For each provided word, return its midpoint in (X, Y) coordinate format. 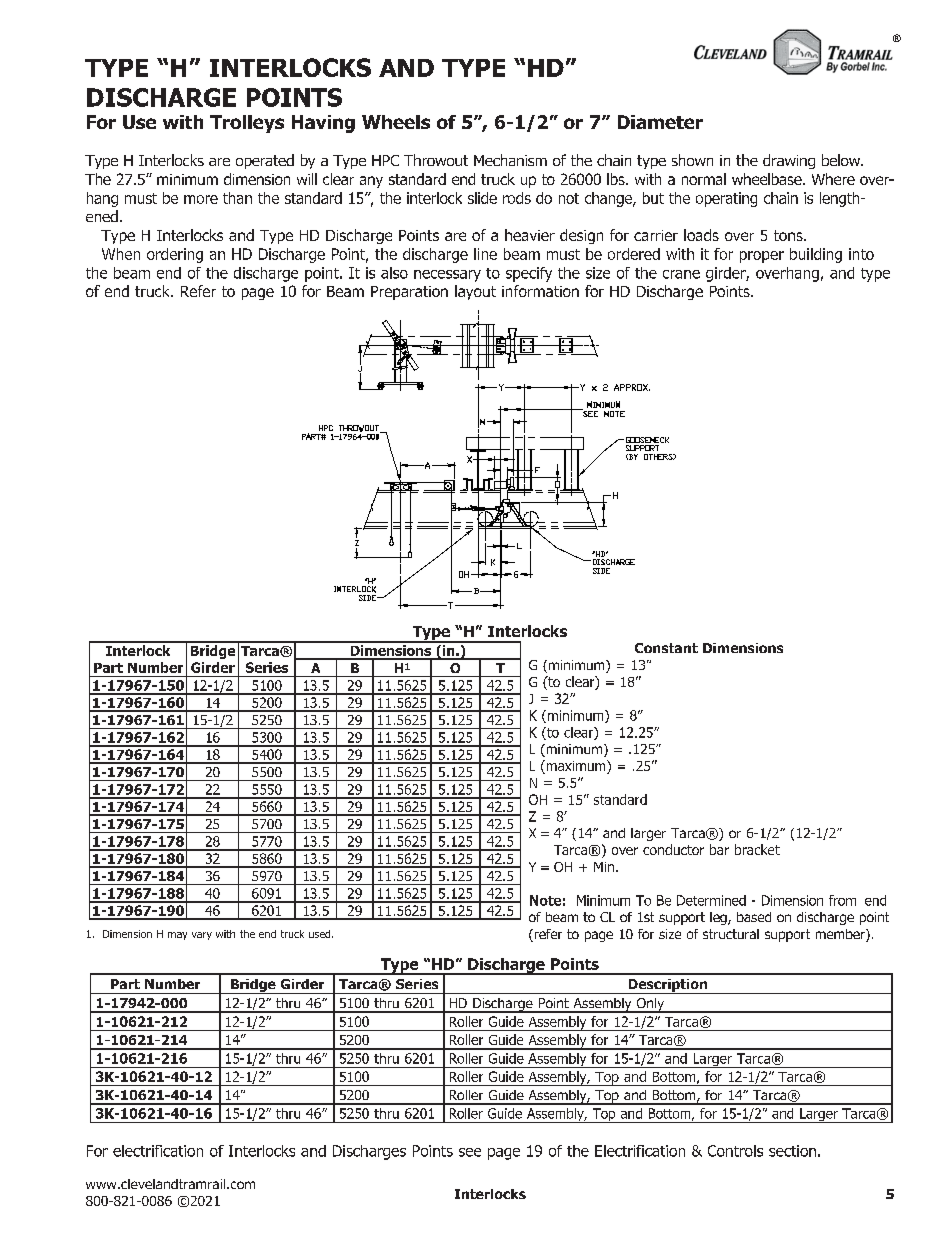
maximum (576, 767)
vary (202, 936)
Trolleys (247, 124)
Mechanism (510, 160)
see (470, 1152)
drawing (789, 161)
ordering (175, 255)
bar (719, 849)
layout (475, 292)
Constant (666, 648)
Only (650, 1005)
